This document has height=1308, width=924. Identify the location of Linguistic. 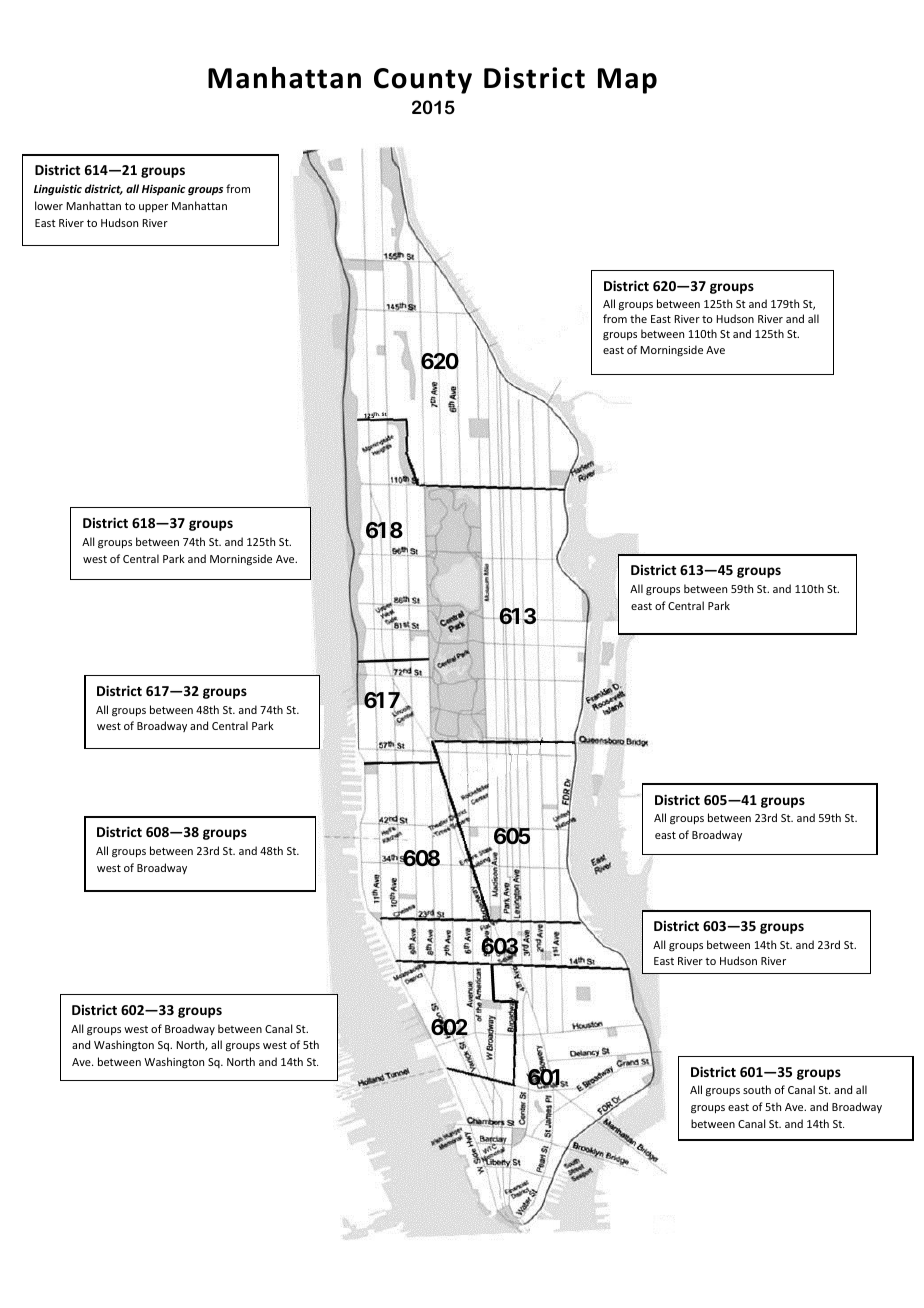
(58, 189).
